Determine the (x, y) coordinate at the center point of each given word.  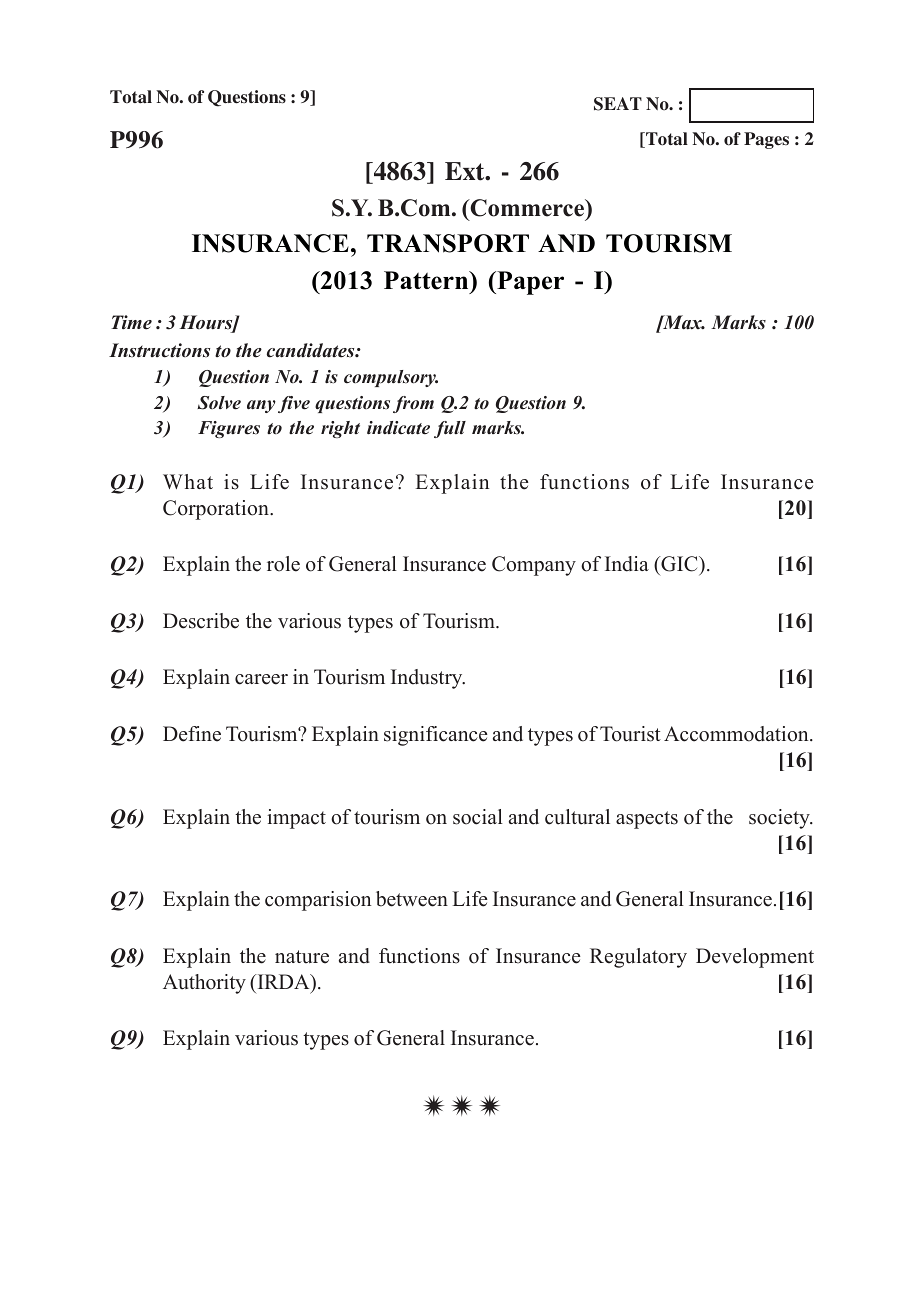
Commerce (527, 209)
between (412, 899)
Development (755, 958)
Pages (766, 140)
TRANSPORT (448, 243)
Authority (204, 984)
